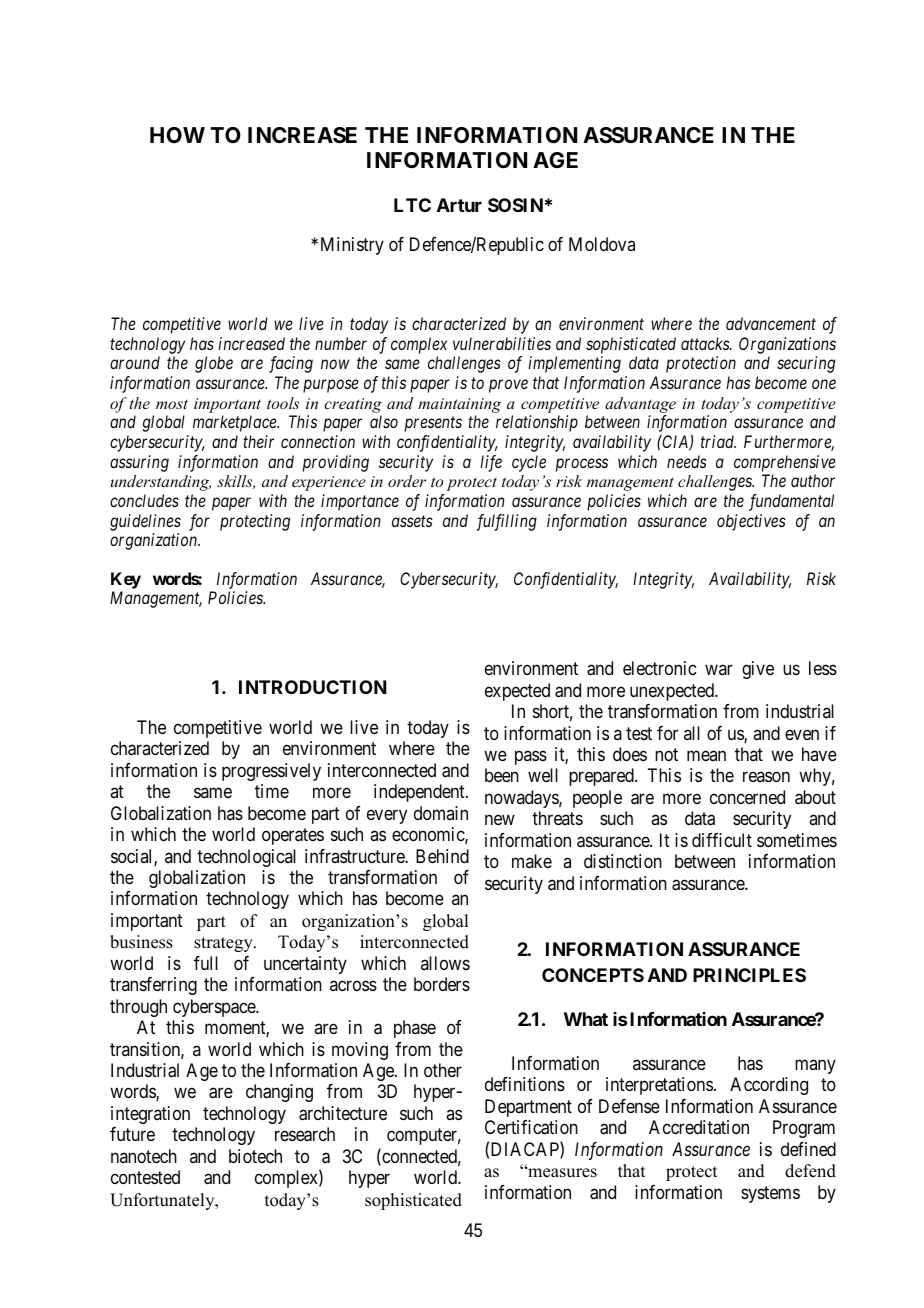  What do you see at coordinates (758, 670) in the document?
I see `give` at bounding box center [758, 670].
